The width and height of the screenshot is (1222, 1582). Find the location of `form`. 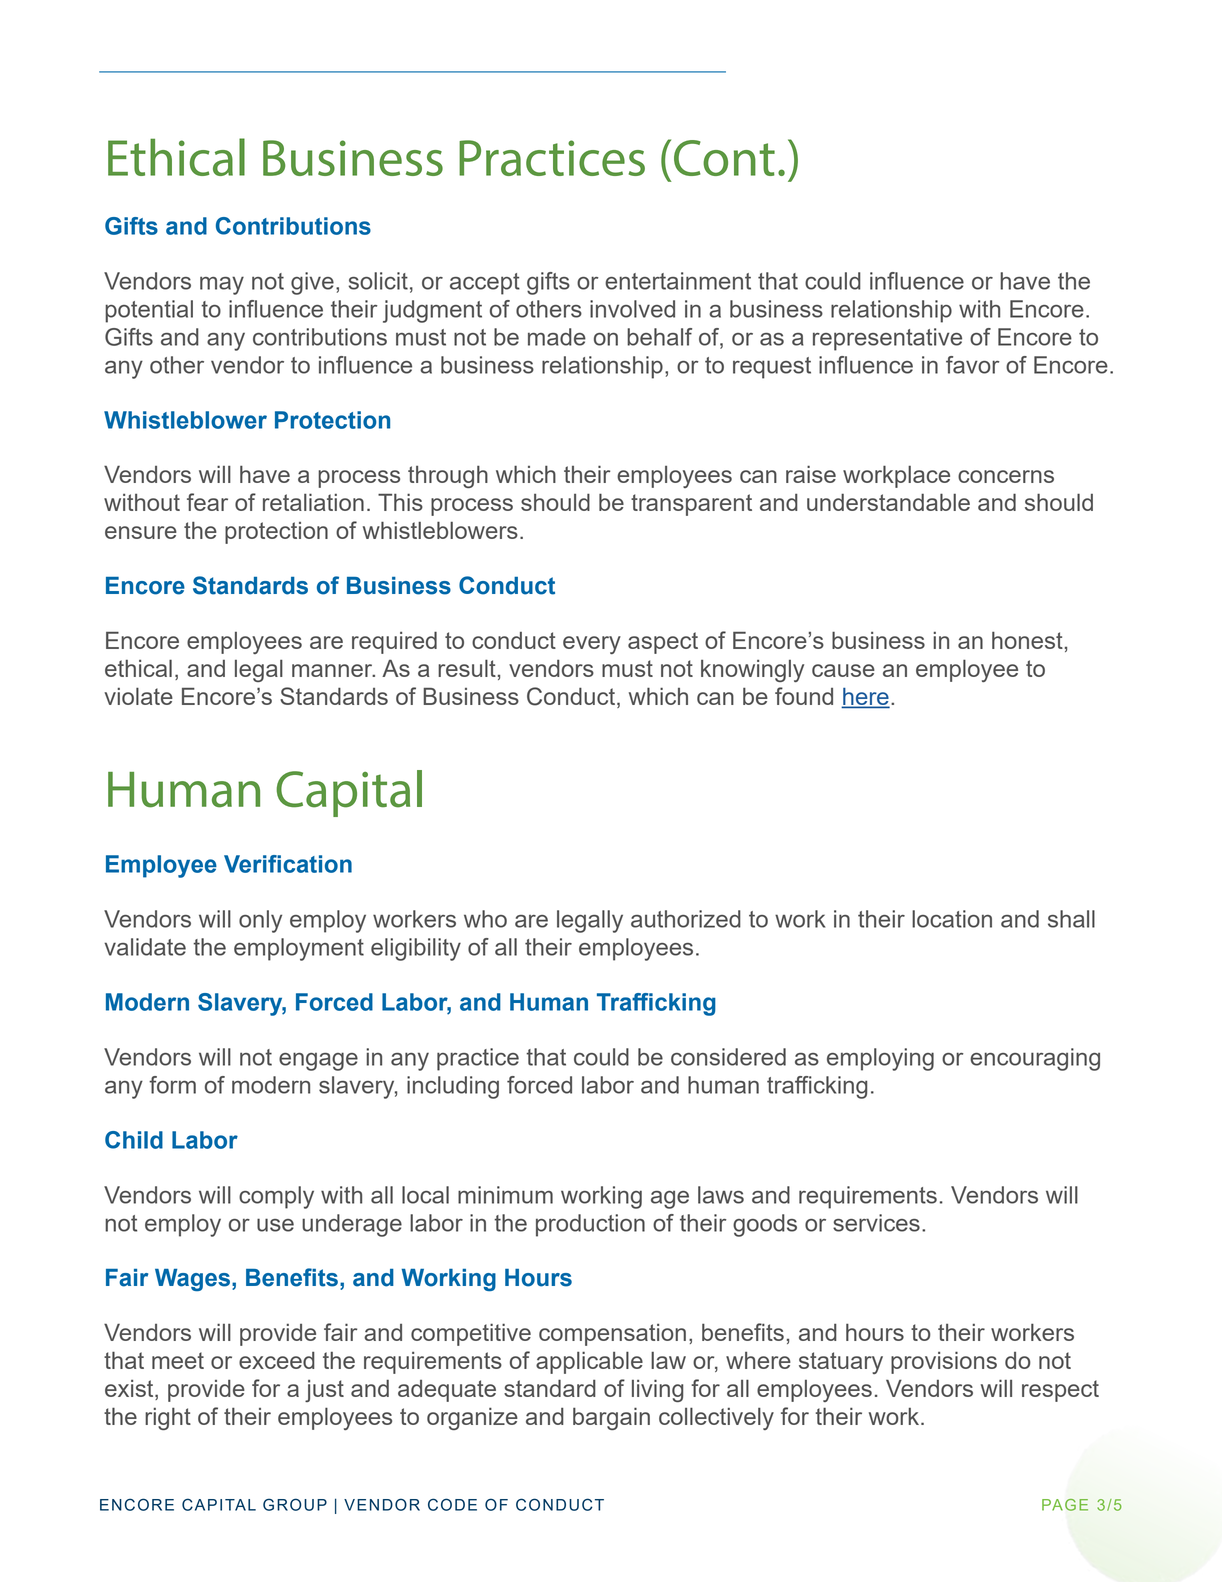

form is located at coordinates (172, 1085).
